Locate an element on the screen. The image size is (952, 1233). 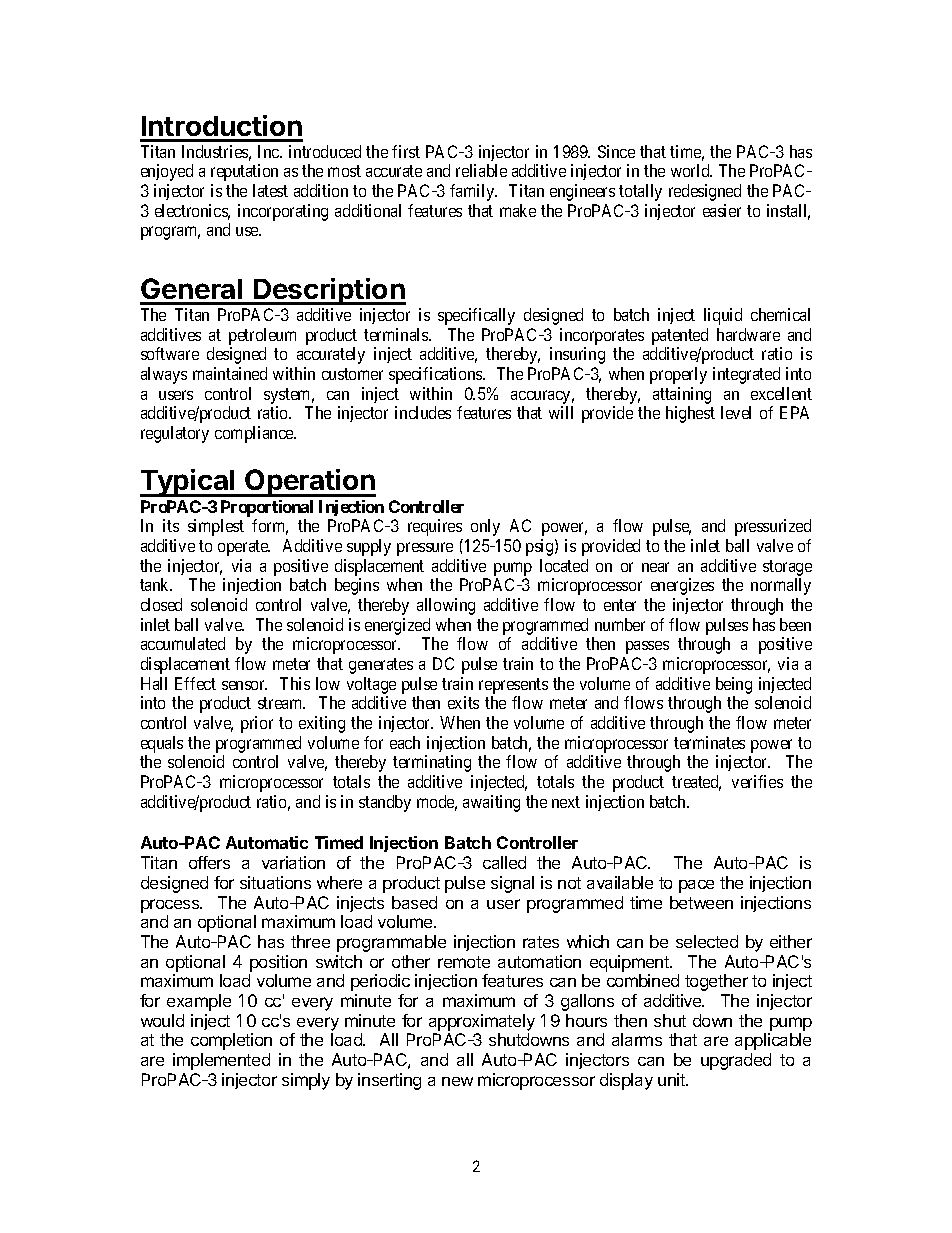
accumulated is located at coordinates (183, 643).
